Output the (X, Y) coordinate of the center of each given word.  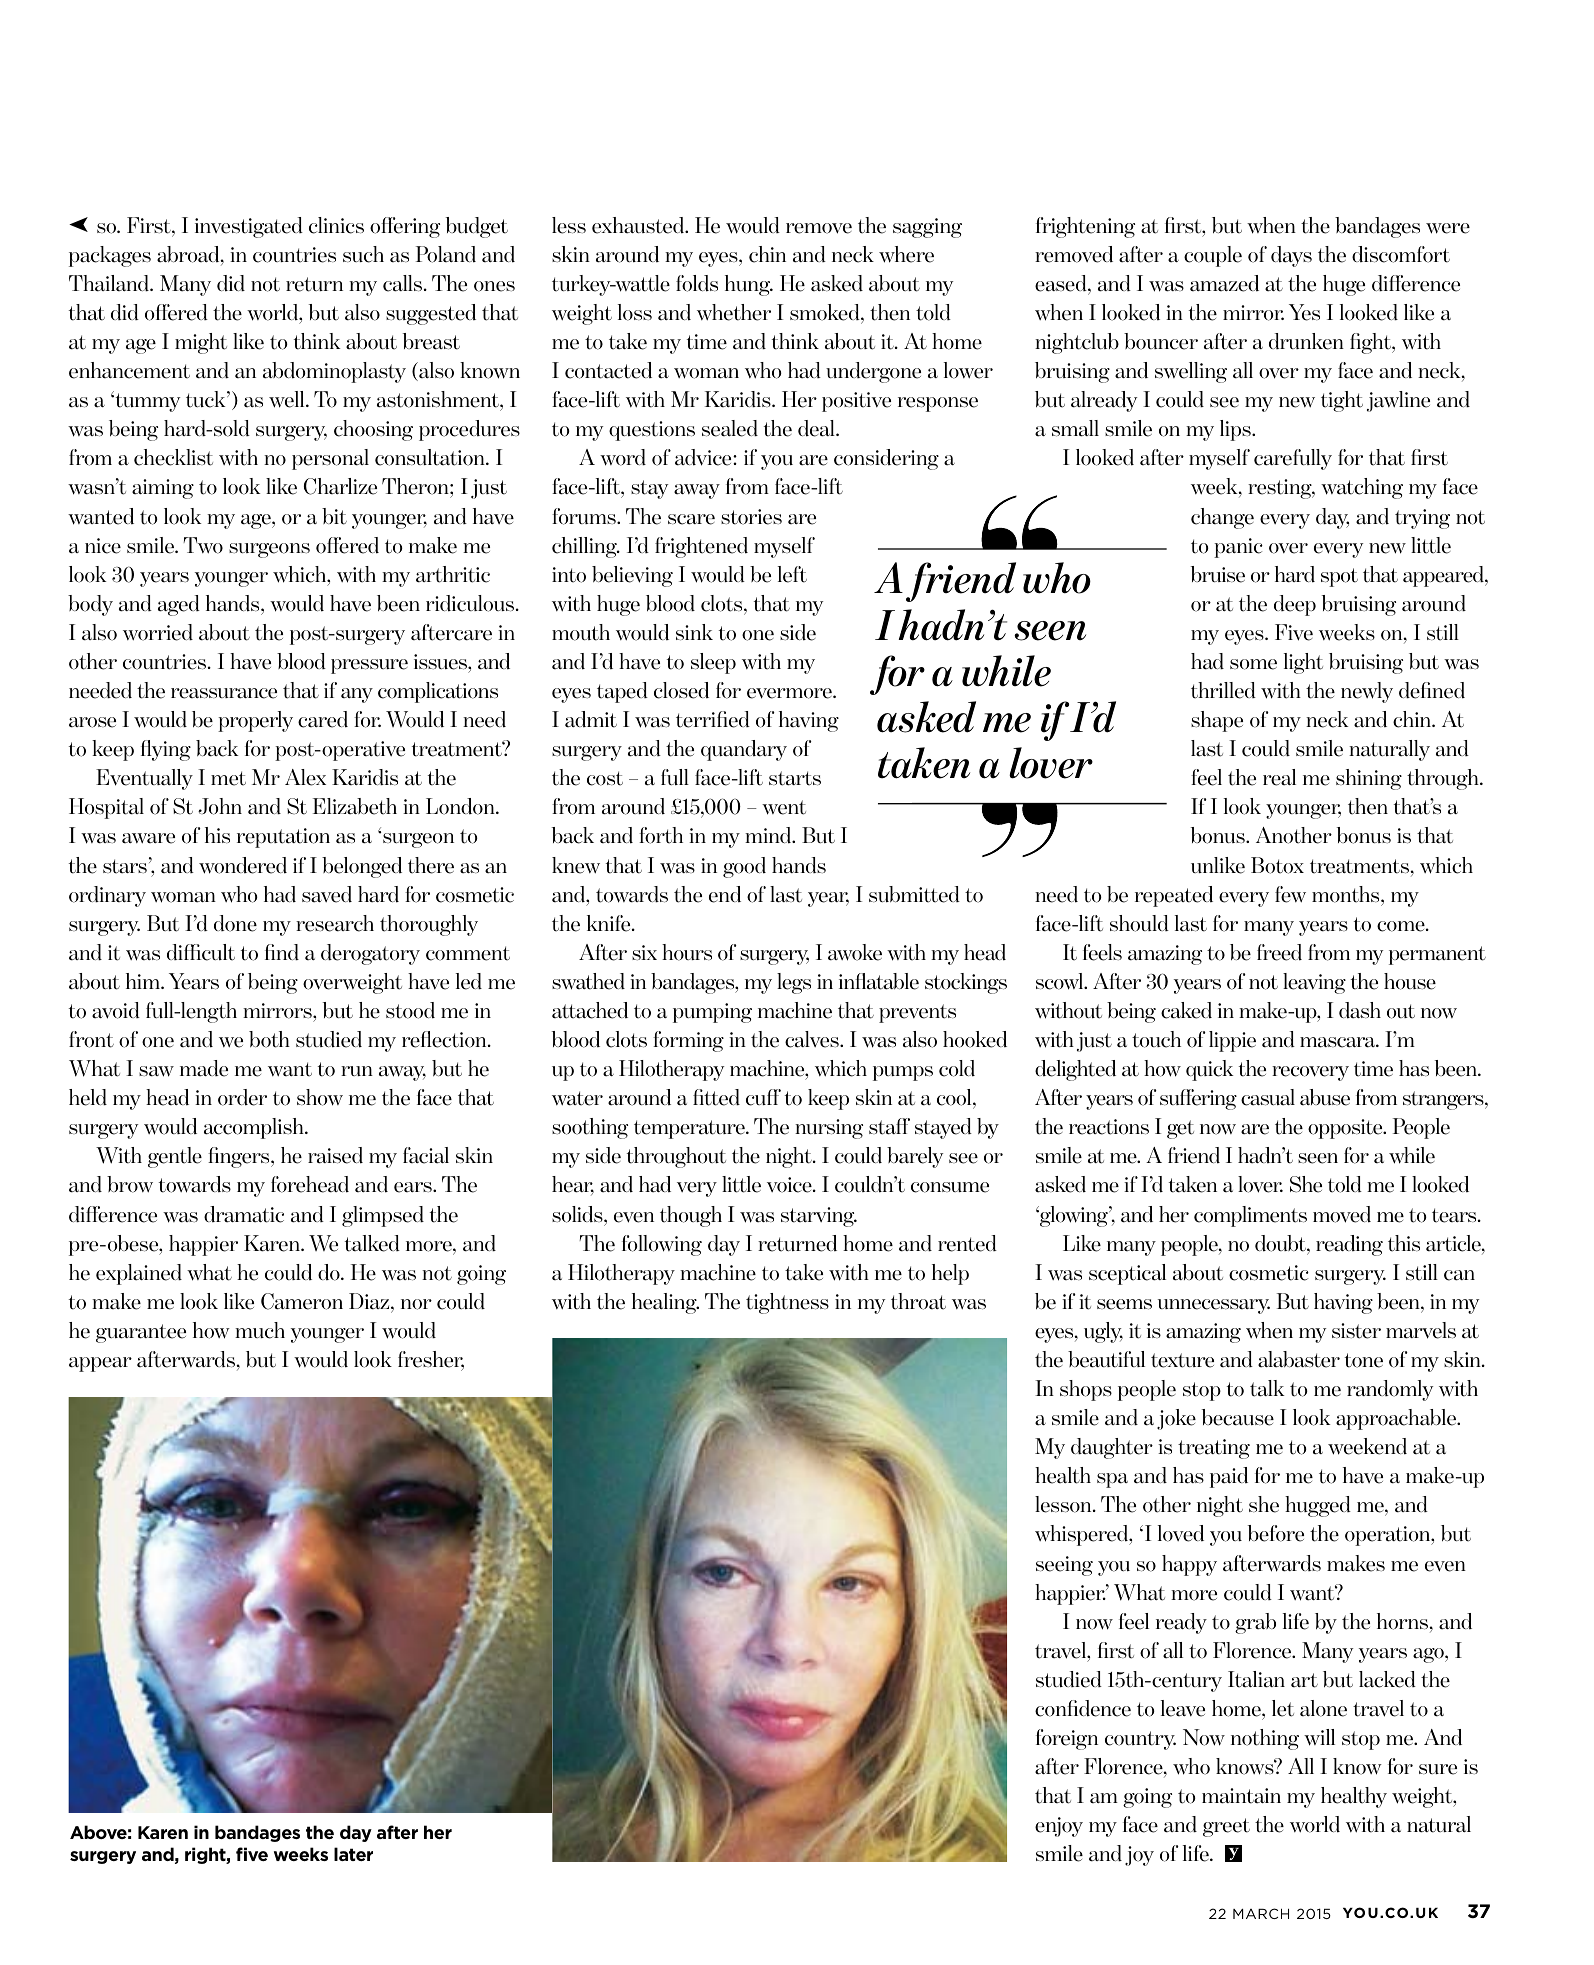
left (792, 574)
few (1290, 894)
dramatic (244, 1214)
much (260, 1330)
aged (179, 605)
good (744, 867)
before (1276, 1533)
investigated (249, 227)
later (353, 1854)
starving (819, 1217)
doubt (1281, 1243)
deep (1295, 605)
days (1291, 256)
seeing (1064, 1566)
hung (749, 285)
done (235, 923)
